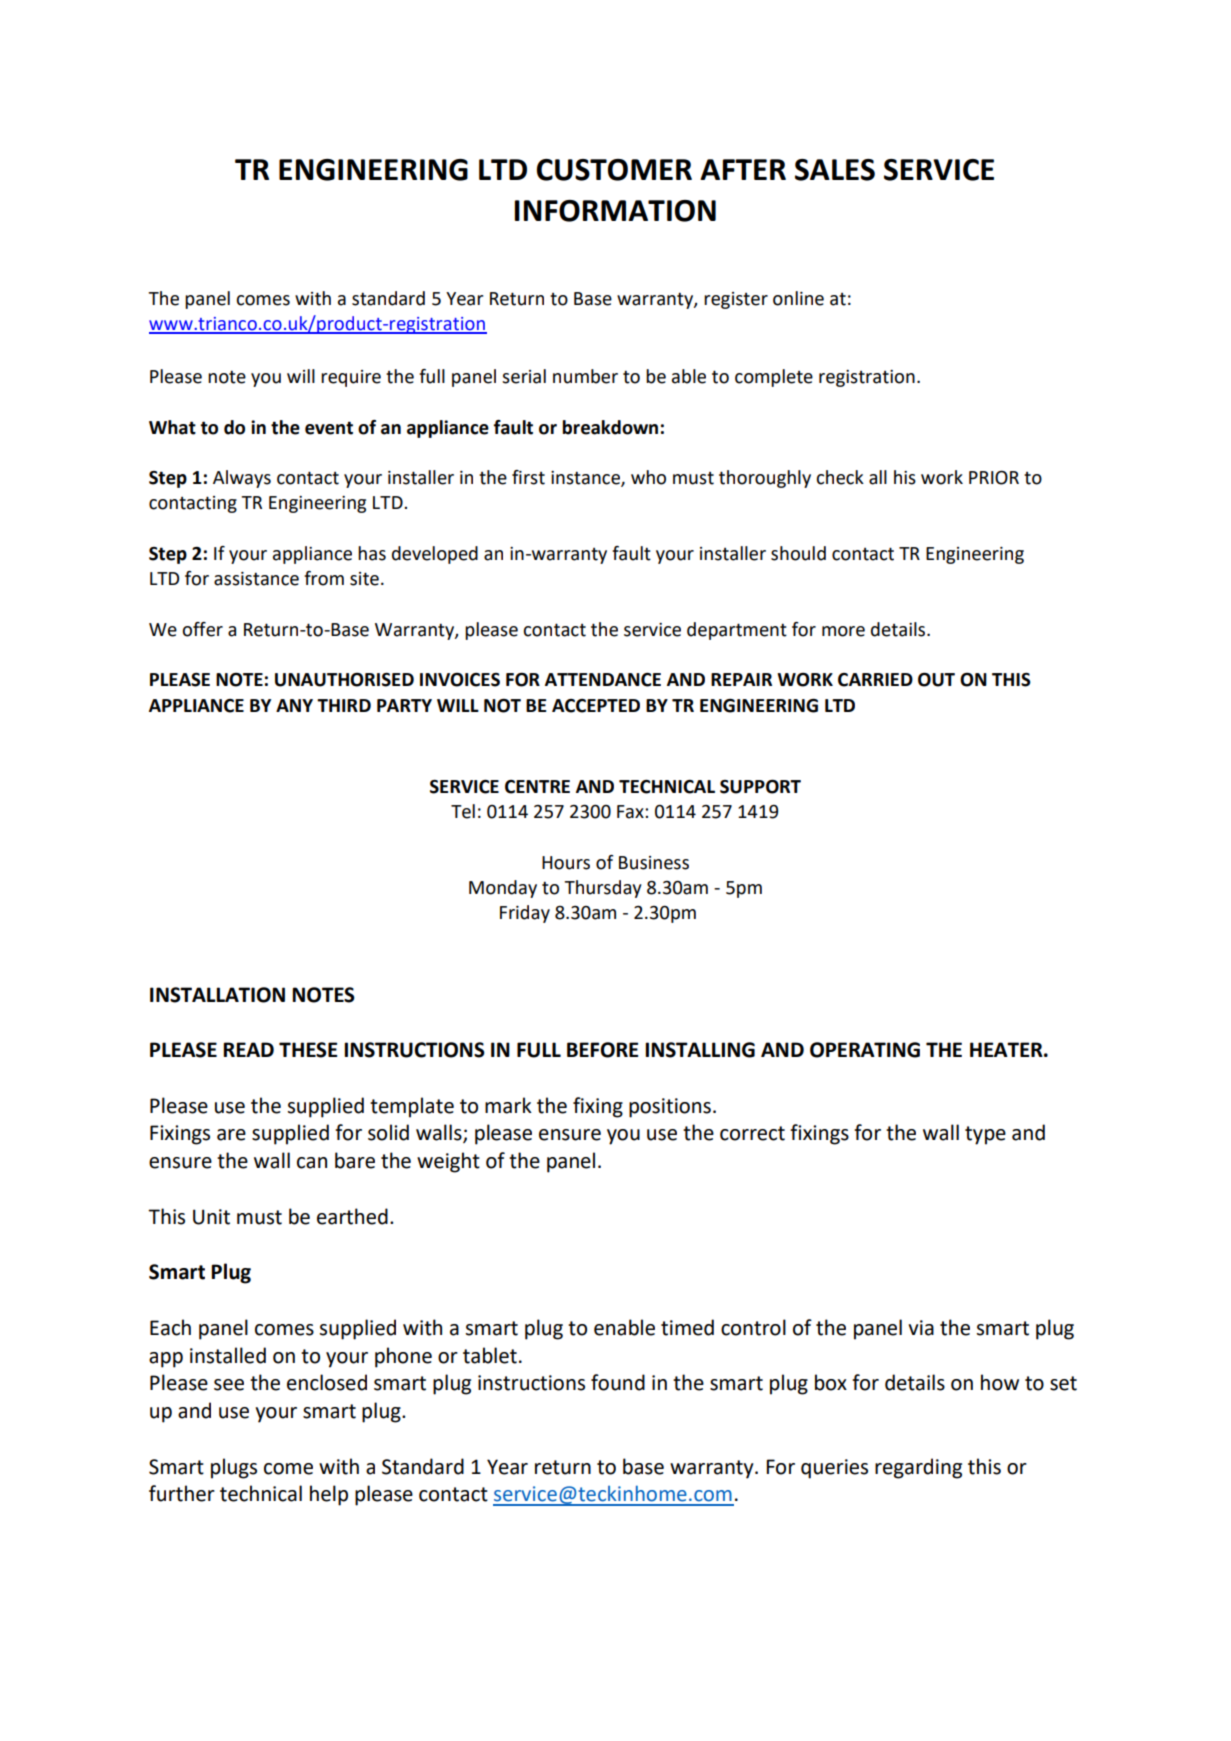 The image size is (1231, 1741). What do you see at coordinates (760, 786) in the document?
I see `SUPPORT` at bounding box center [760, 786].
